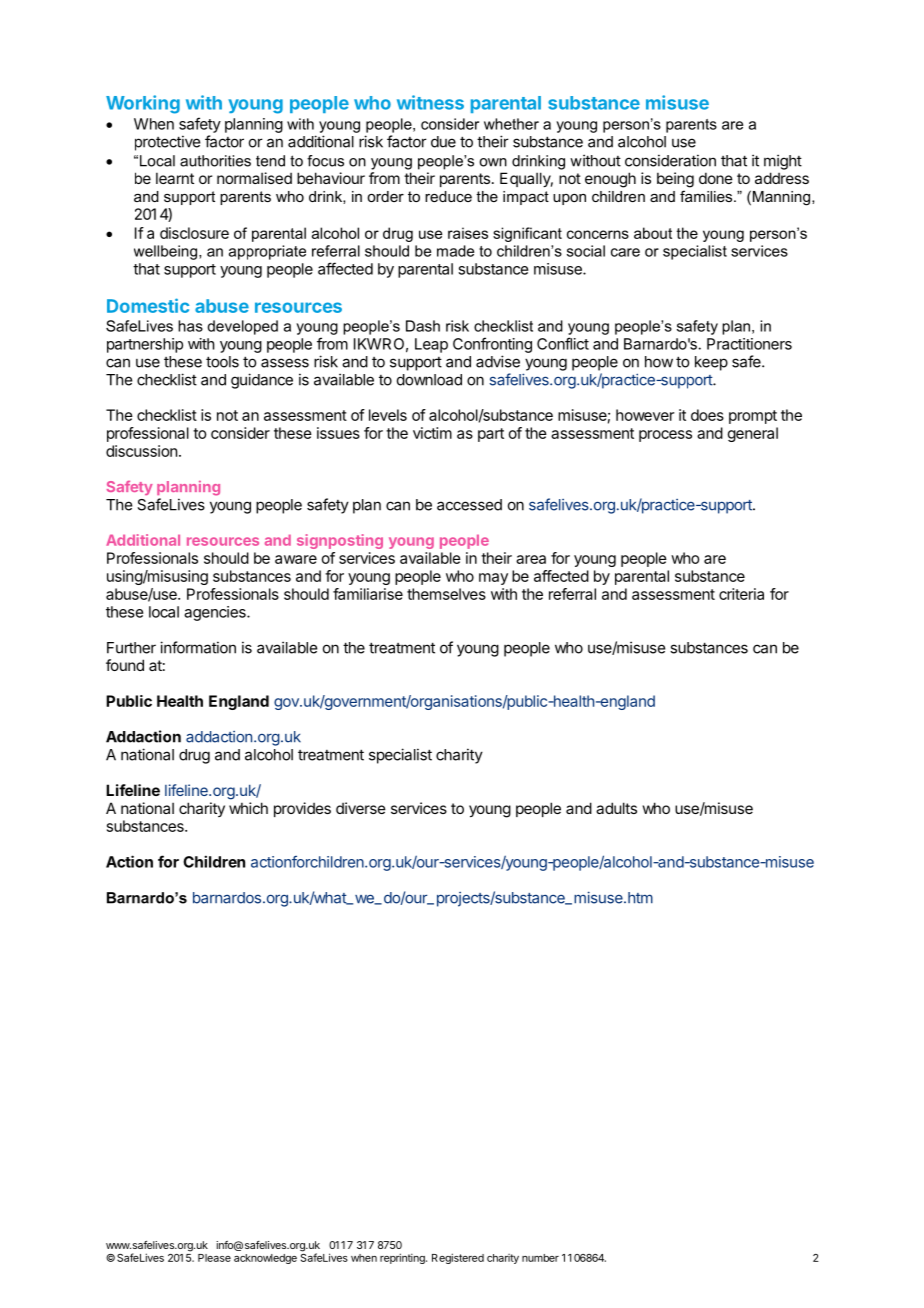 Image resolution: width=924 pixels, height=1308 pixels. I want to click on done, so click(716, 178).
